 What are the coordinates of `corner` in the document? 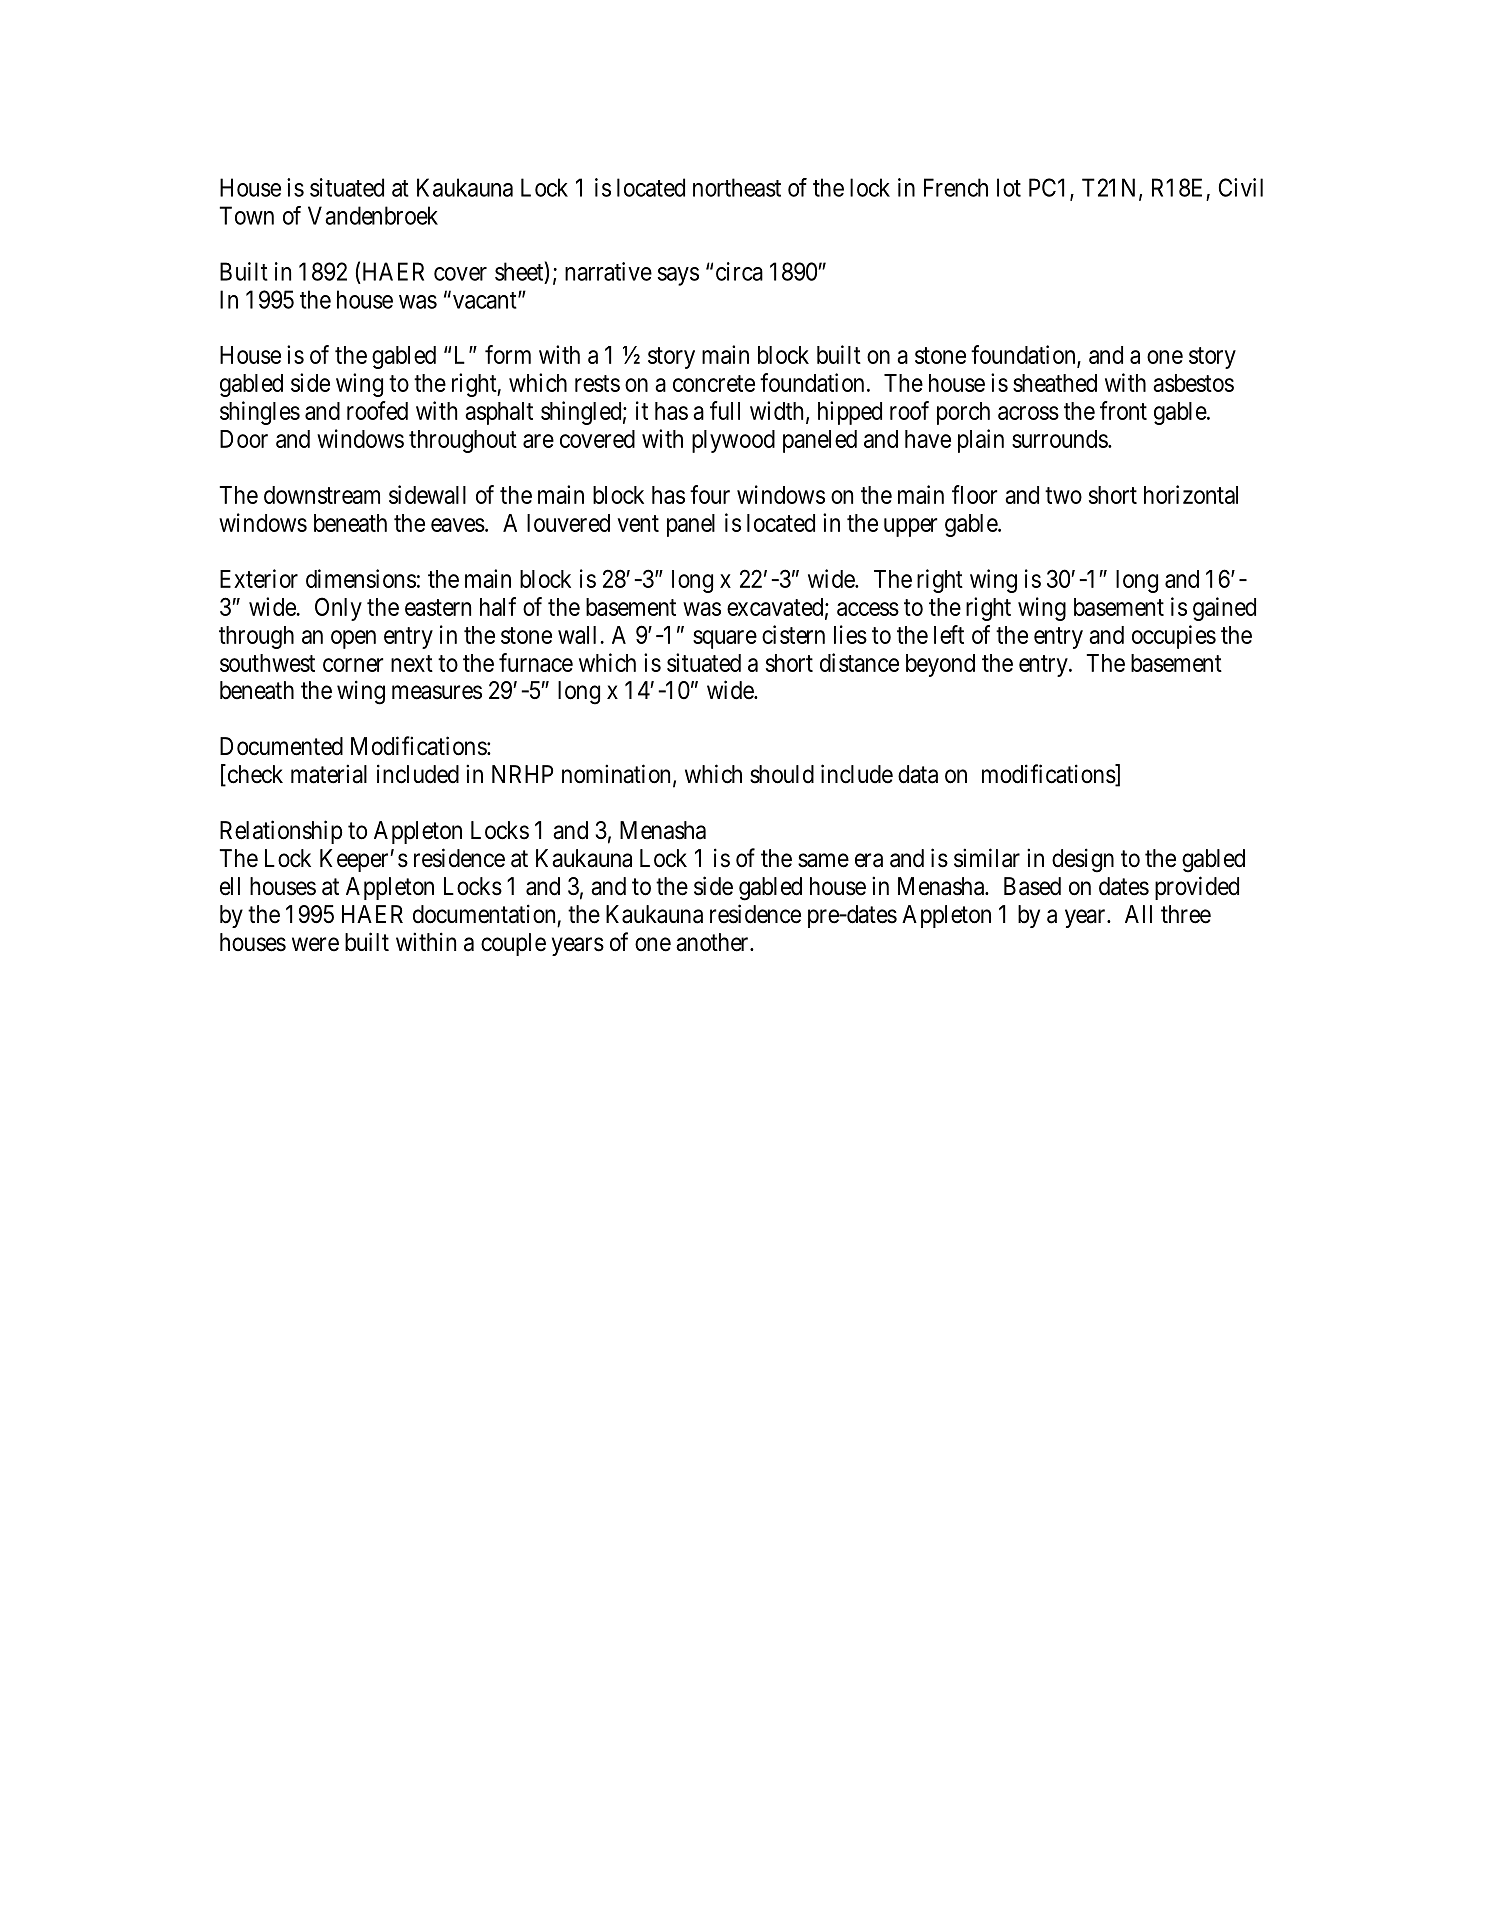 It's located at (353, 665).
